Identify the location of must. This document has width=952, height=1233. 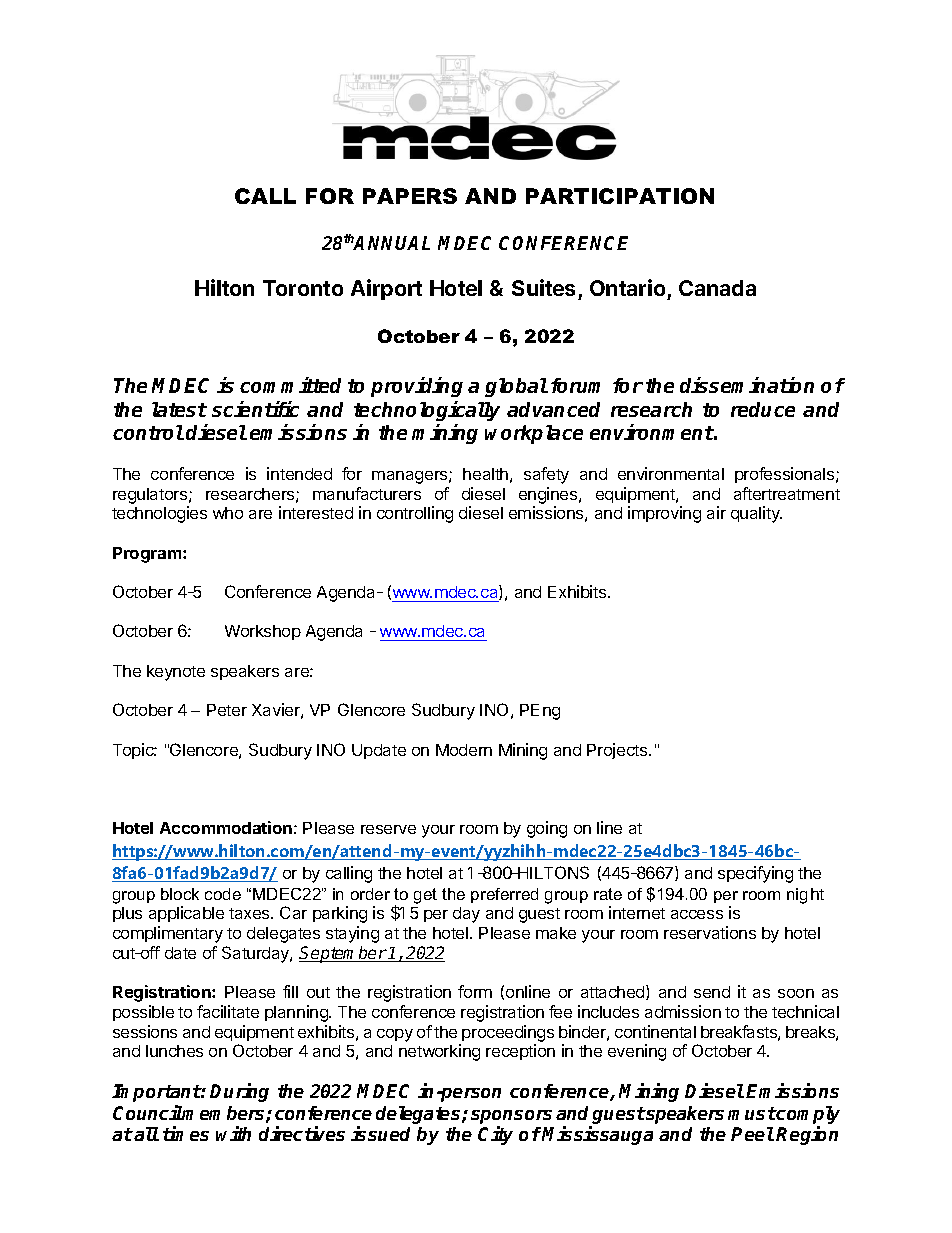
(752, 1113).
